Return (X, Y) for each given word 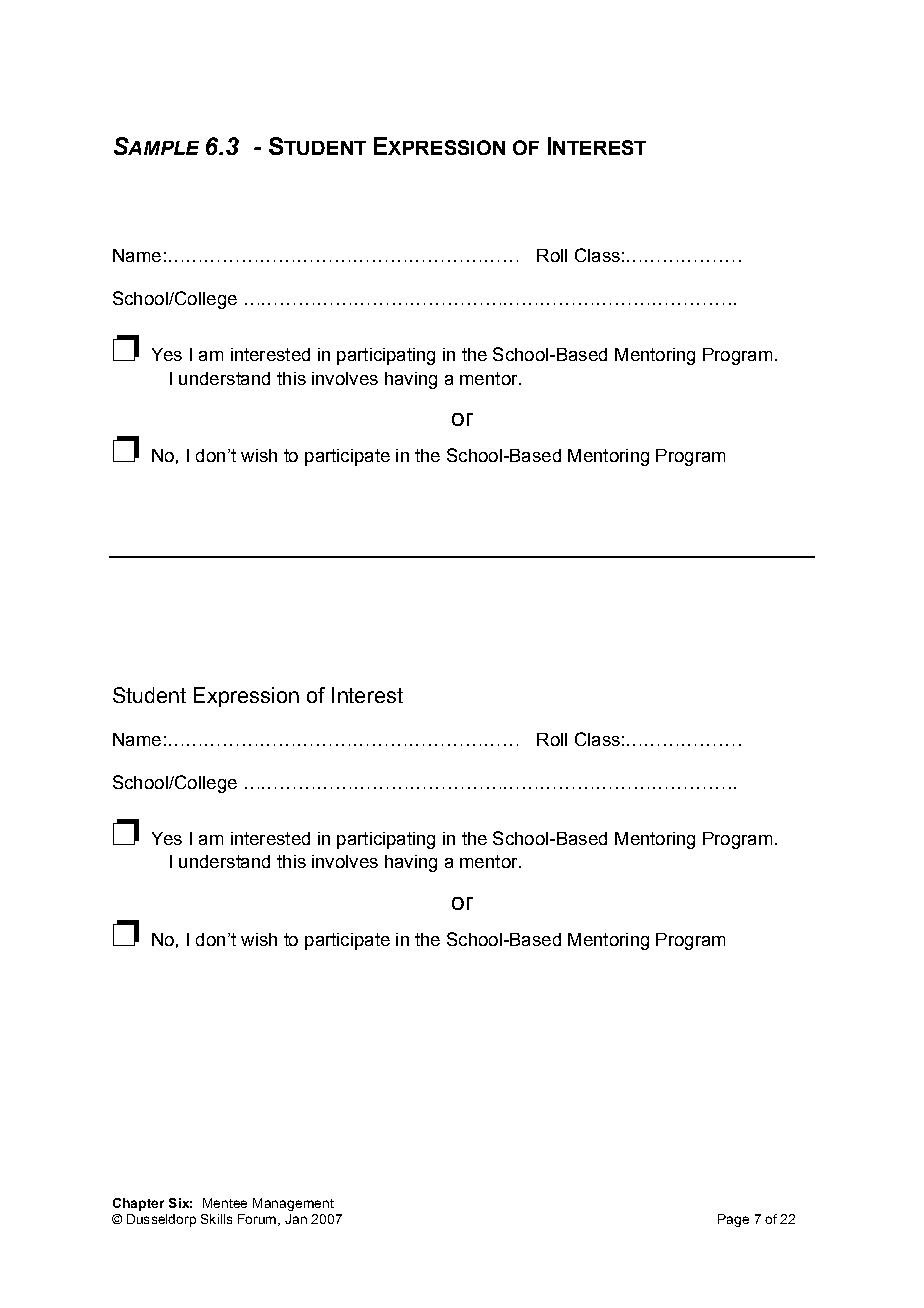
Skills (216, 1219)
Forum (257, 1219)
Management (293, 1204)
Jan (296, 1219)
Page (733, 1220)
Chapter (138, 1204)
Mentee (225, 1203)
